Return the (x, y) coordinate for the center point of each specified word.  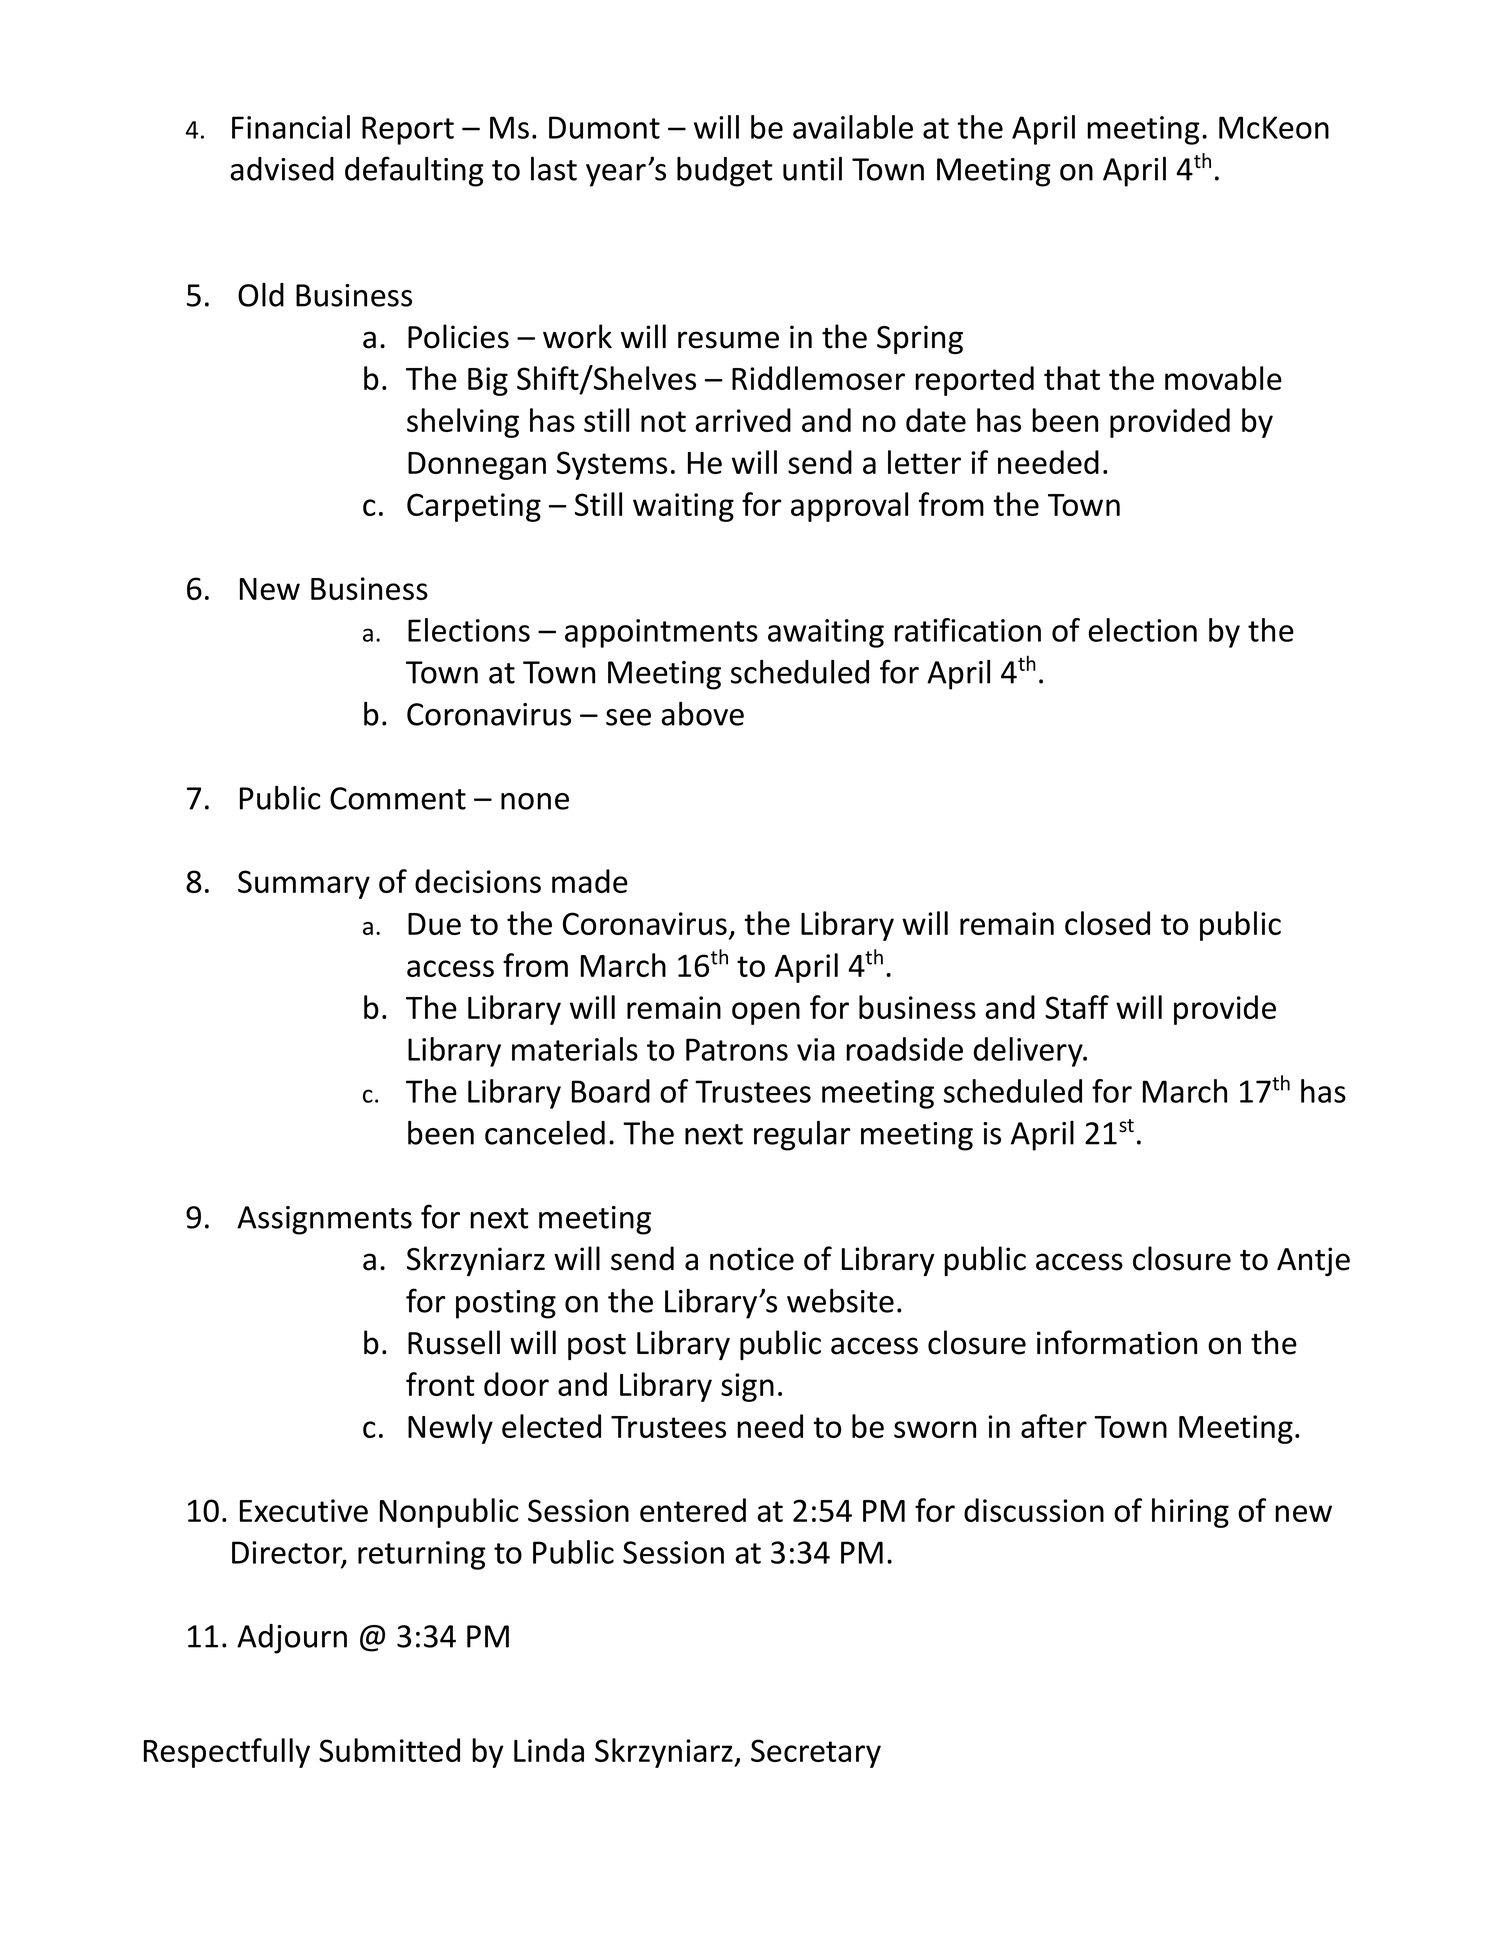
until (812, 168)
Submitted (389, 1750)
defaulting (414, 171)
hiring (1190, 1513)
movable (1223, 378)
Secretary (816, 1753)
